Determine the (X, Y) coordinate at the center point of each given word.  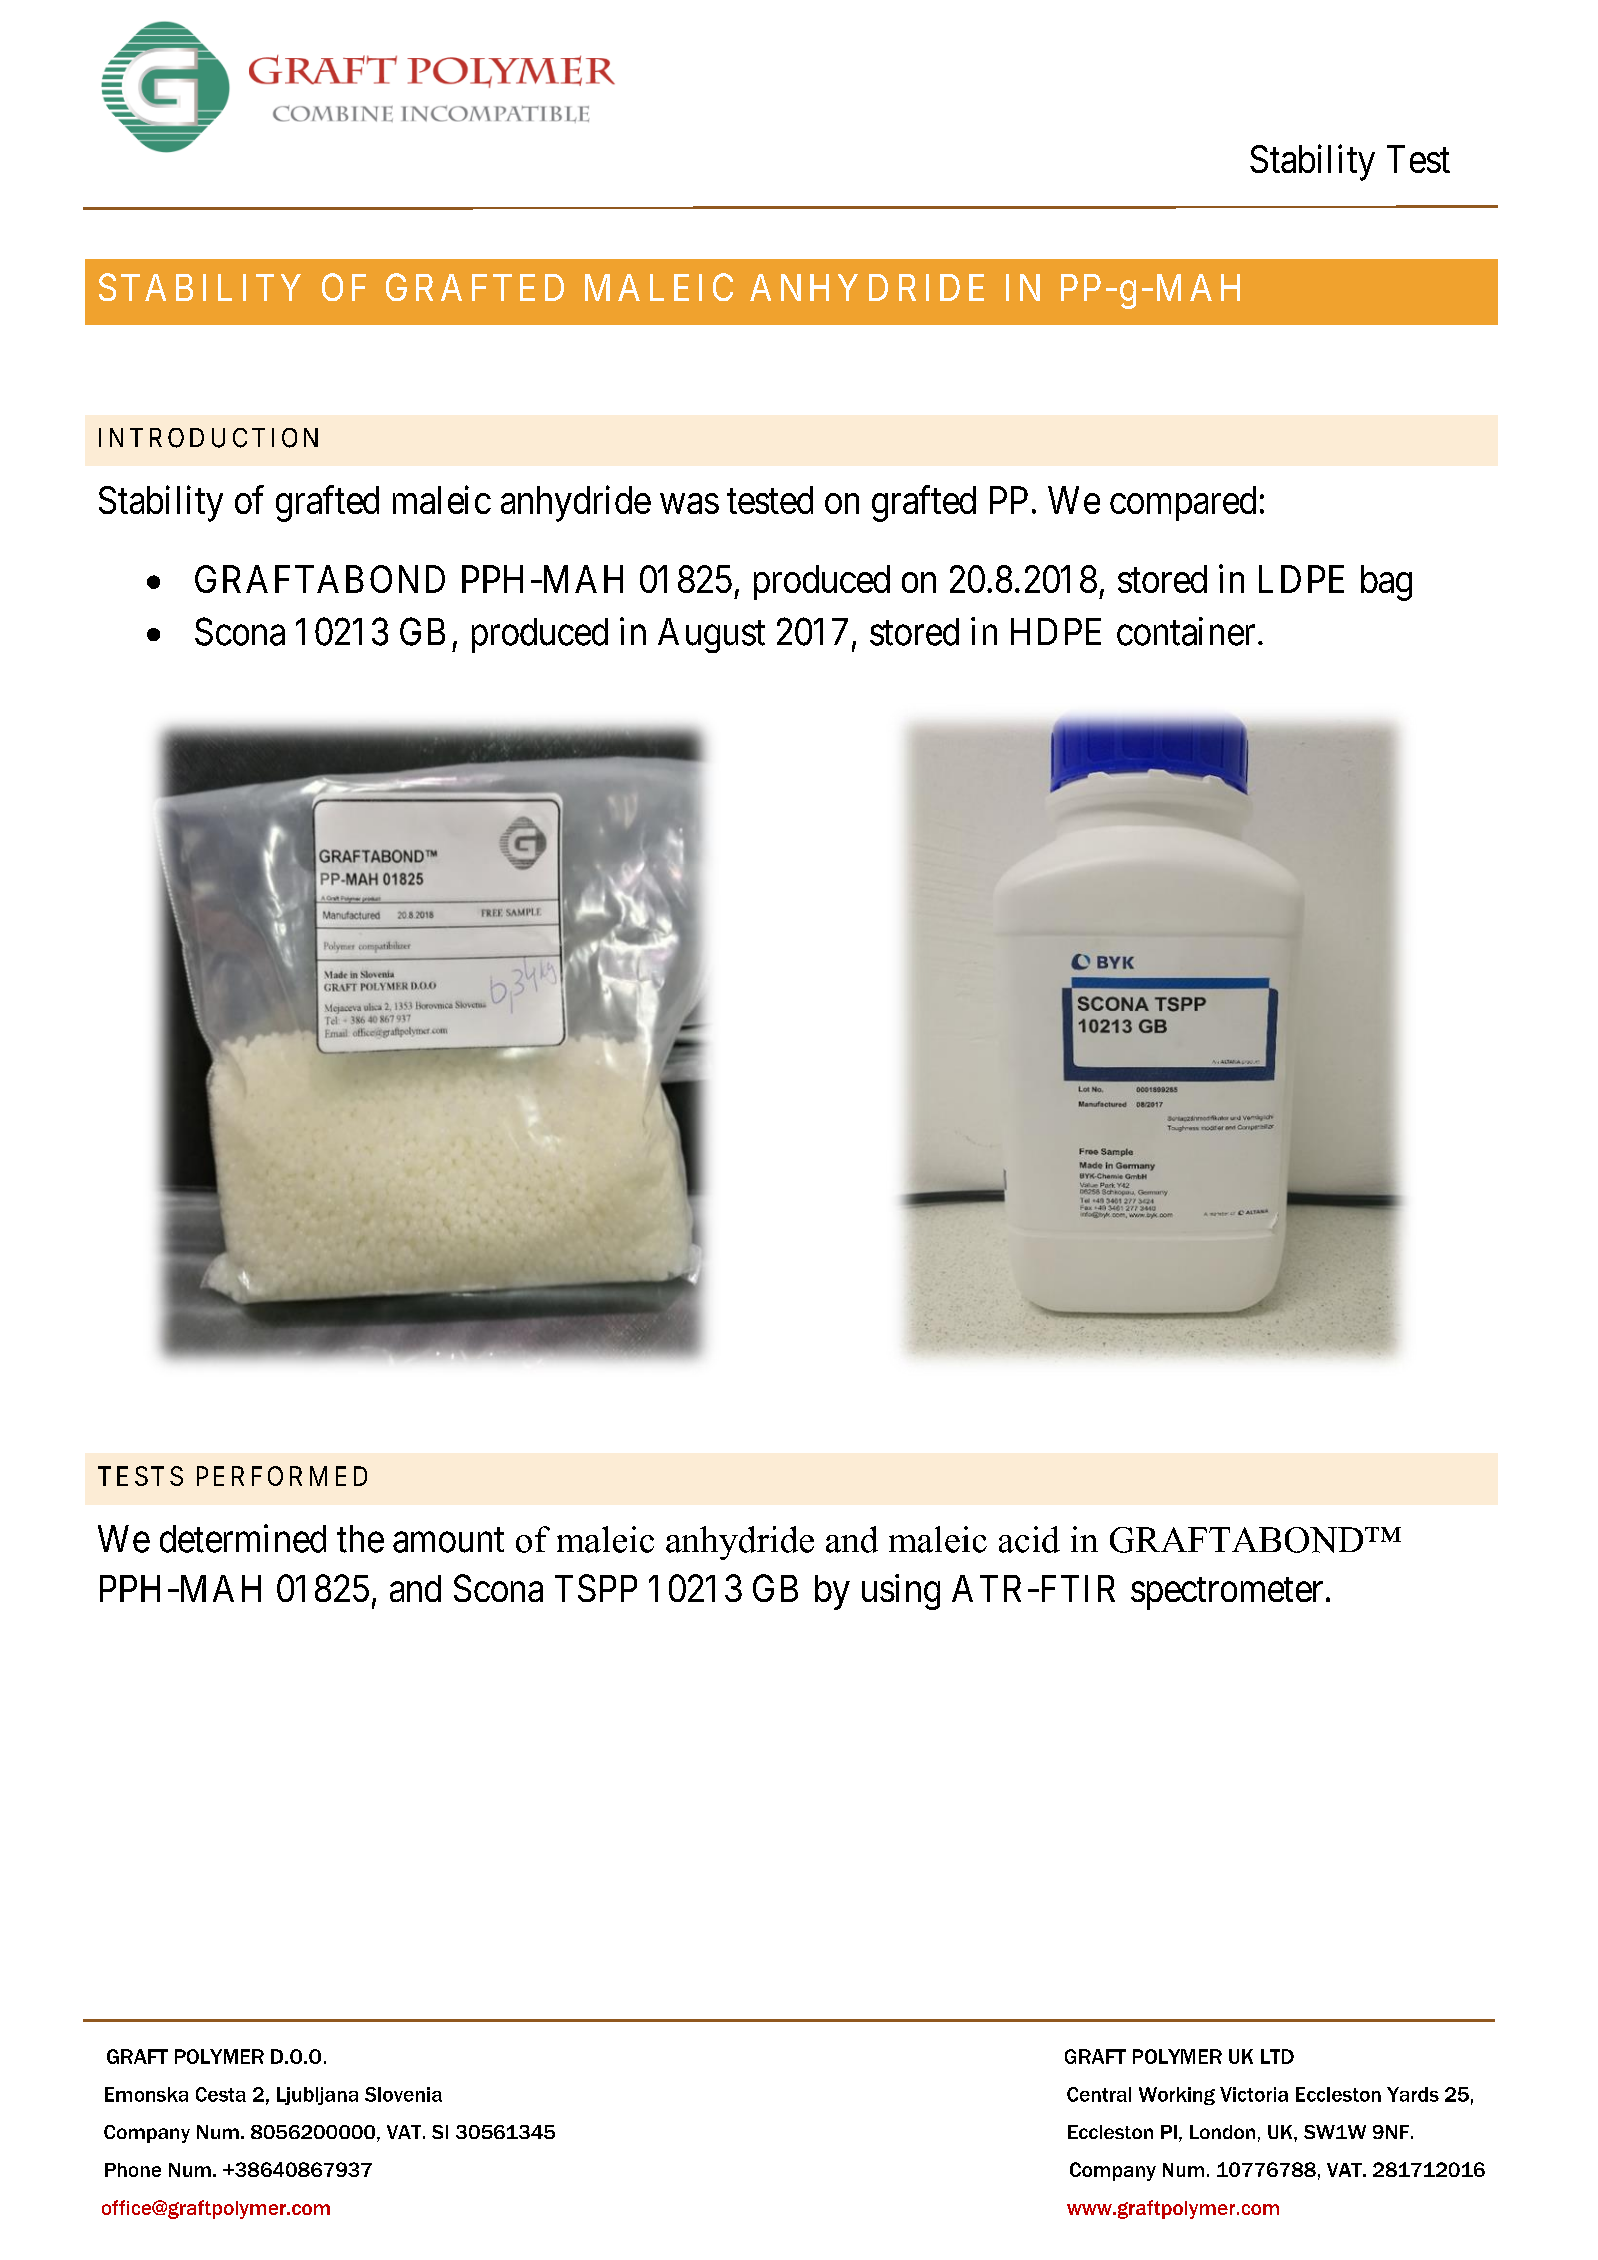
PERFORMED (282, 1476)
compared (1183, 503)
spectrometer (1227, 1594)
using (901, 1592)
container (1186, 631)
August (711, 635)
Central (1099, 2094)
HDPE (1056, 631)
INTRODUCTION (208, 438)
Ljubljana (317, 2096)
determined (243, 1538)
